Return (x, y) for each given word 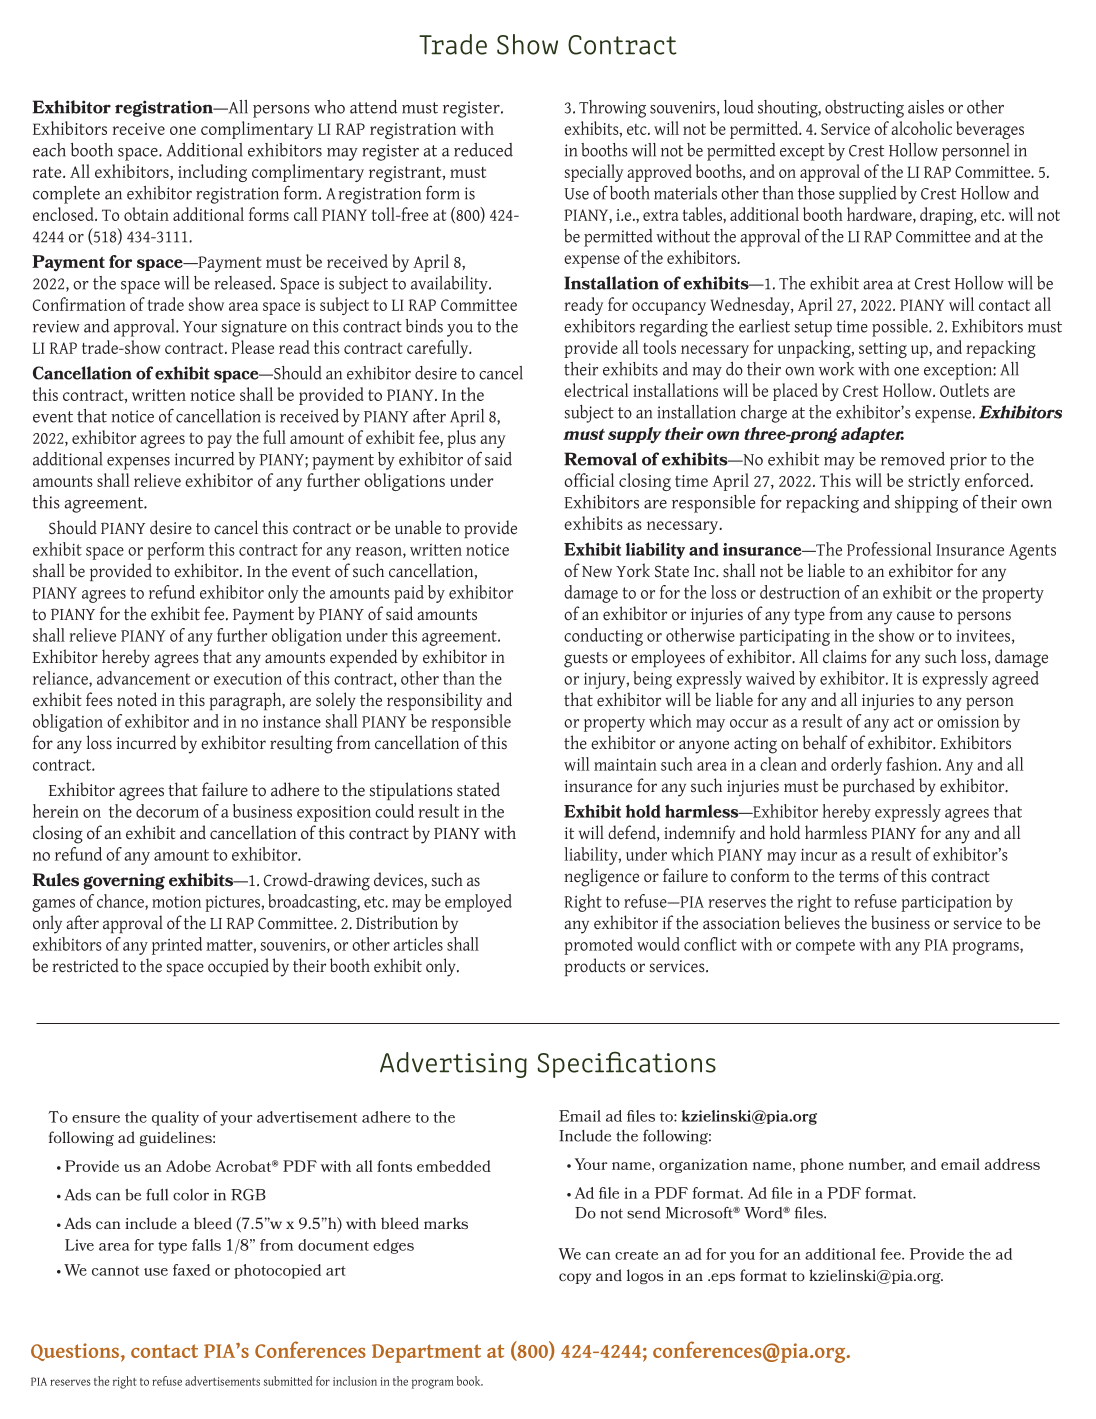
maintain (625, 764)
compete (825, 947)
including (212, 173)
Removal (600, 459)
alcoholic (921, 128)
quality (175, 1118)
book (470, 1381)
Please (253, 347)
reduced (483, 150)
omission (968, 721)
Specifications (626, 1064)
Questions (75, 1352)
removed (913, 459)
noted (137, 699)
